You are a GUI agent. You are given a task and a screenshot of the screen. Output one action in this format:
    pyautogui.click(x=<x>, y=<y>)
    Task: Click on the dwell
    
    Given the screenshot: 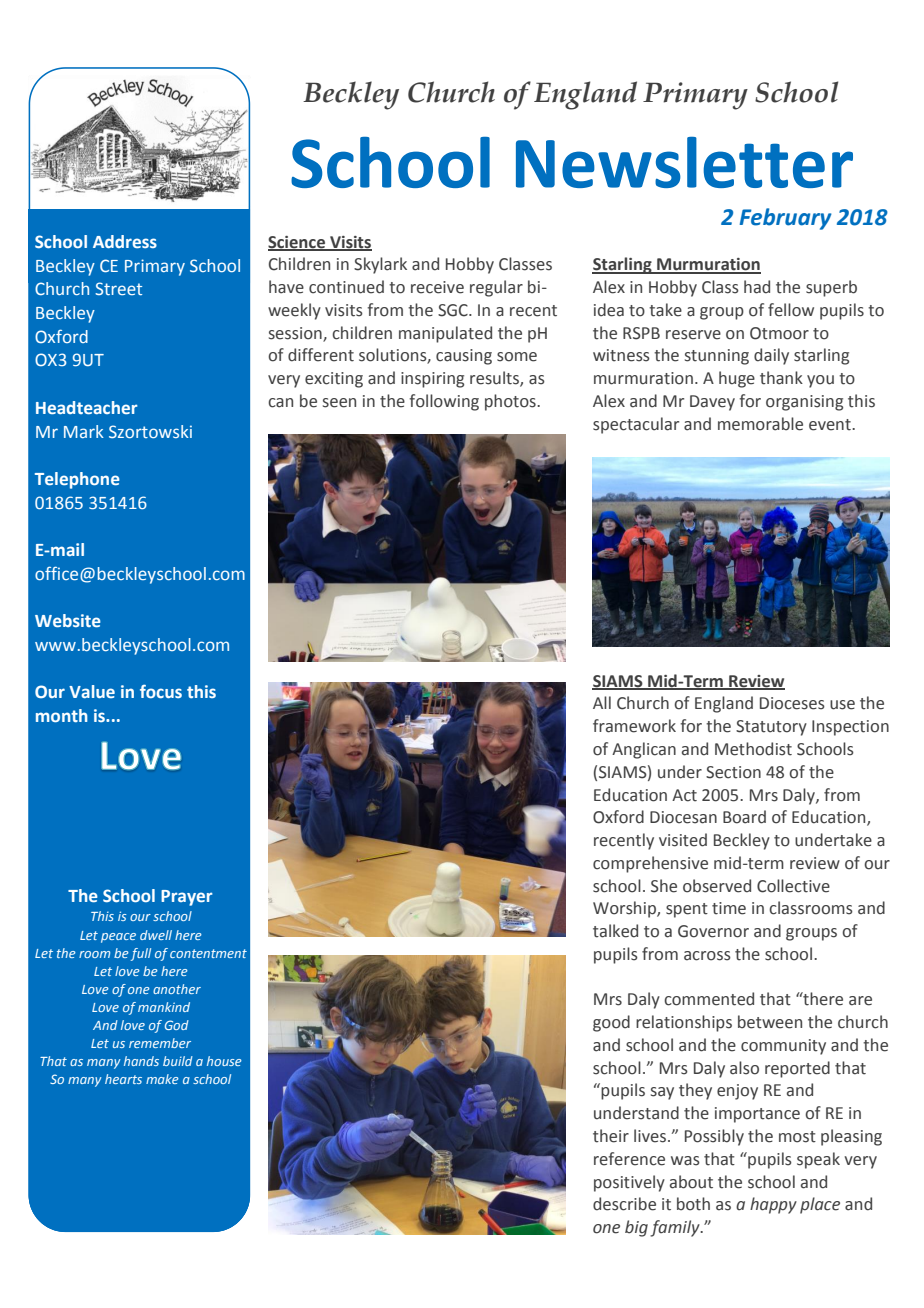 What is the action you would take?
    pyautogui.click(x=156, y=935)
